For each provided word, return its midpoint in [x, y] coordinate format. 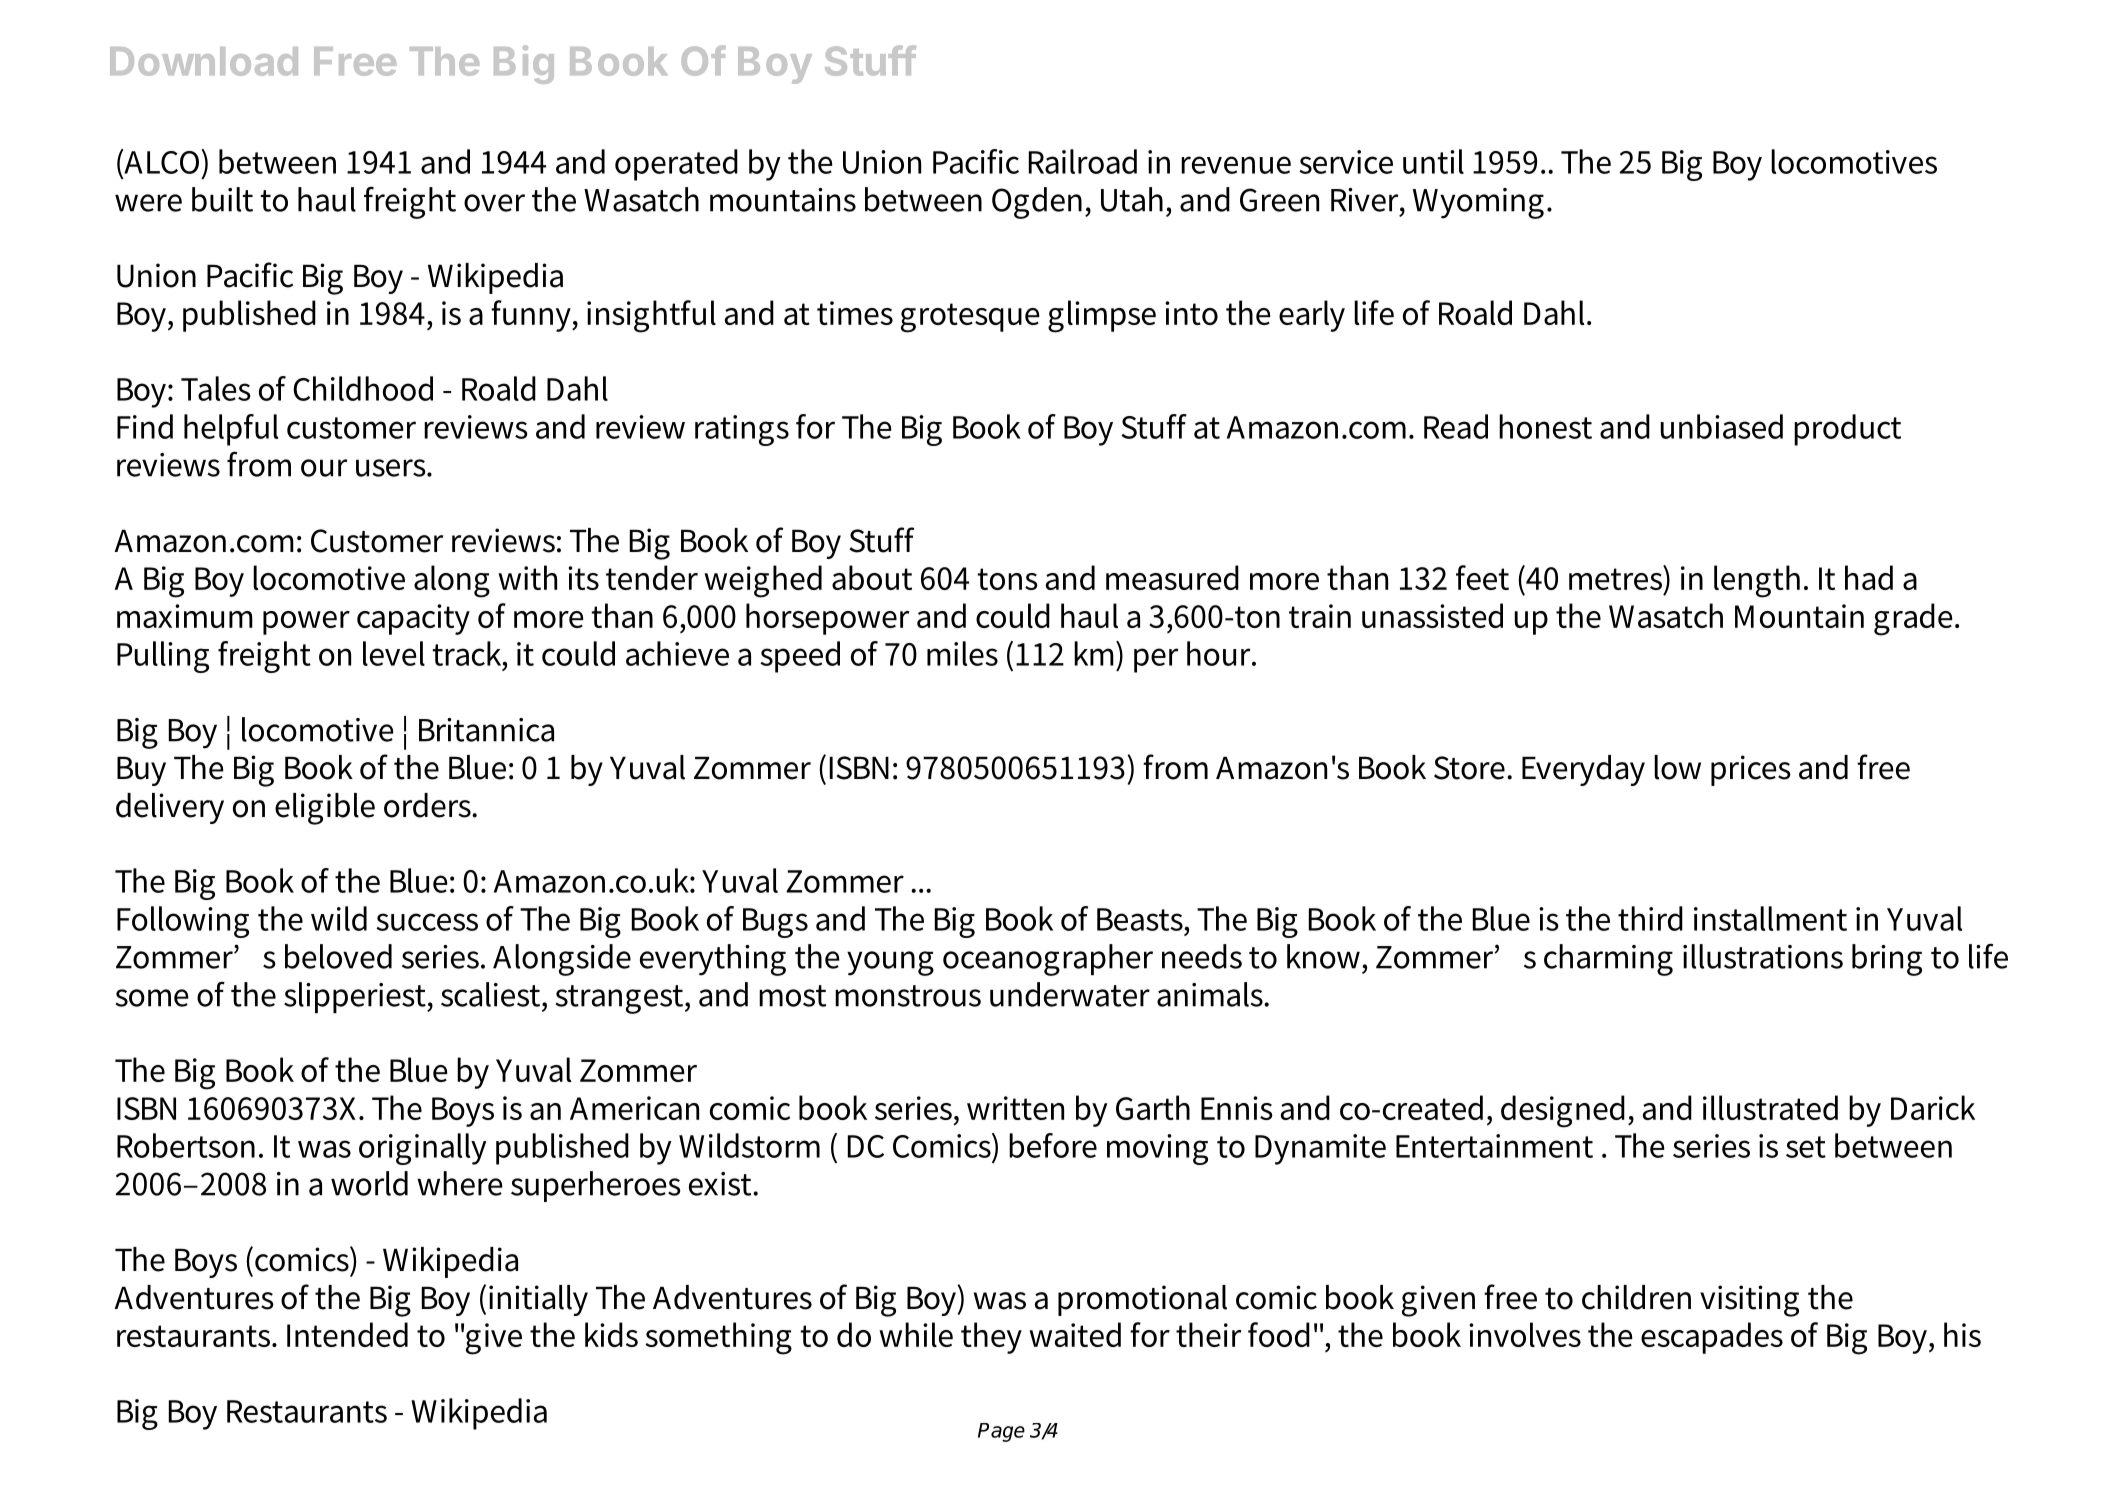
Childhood [363, 388]
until [1433, 161]
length [1757, 581]
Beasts [1141, 919]
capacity [413, 619]
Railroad [1083, 161]
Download [204, 61]
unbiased [1721, 426]
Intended [347, 1334]
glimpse [1102, 316]
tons [1008, 579]
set [1806, 1147]
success [427, 922]
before [1053, 1145]
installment [1770, 918]
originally [423, 1149]
